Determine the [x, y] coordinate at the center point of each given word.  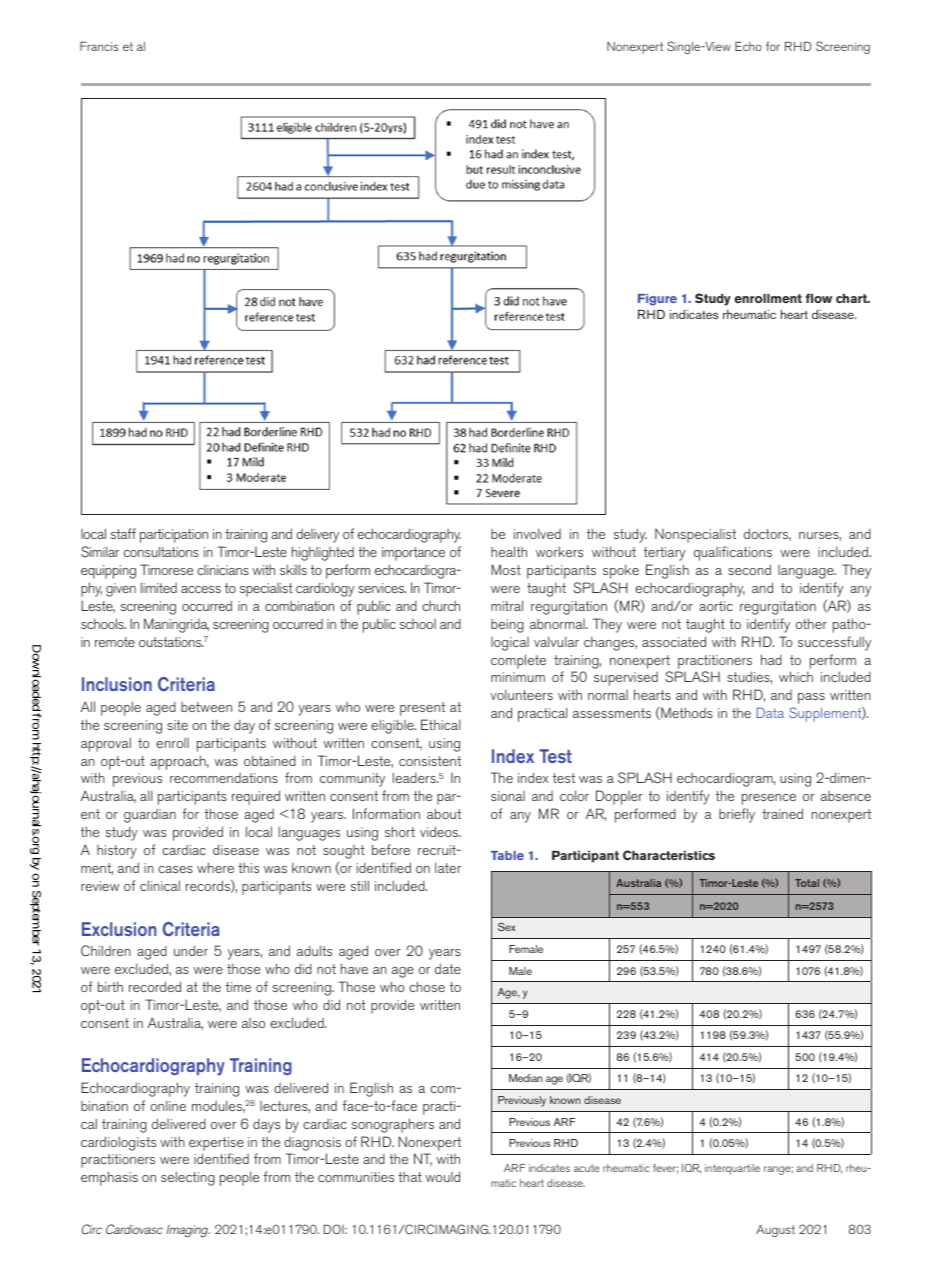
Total [807, 883]
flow [818, 298]
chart [852, 298]
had [771, 659]
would [442, 1176]
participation [174, 536]
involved [537, 533]
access [201, 589]
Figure [657, 300]
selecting [188, 1178]
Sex [506, 927]
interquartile [732, 1169]
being [507, 626]
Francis [99, 46]
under [191, 950]
